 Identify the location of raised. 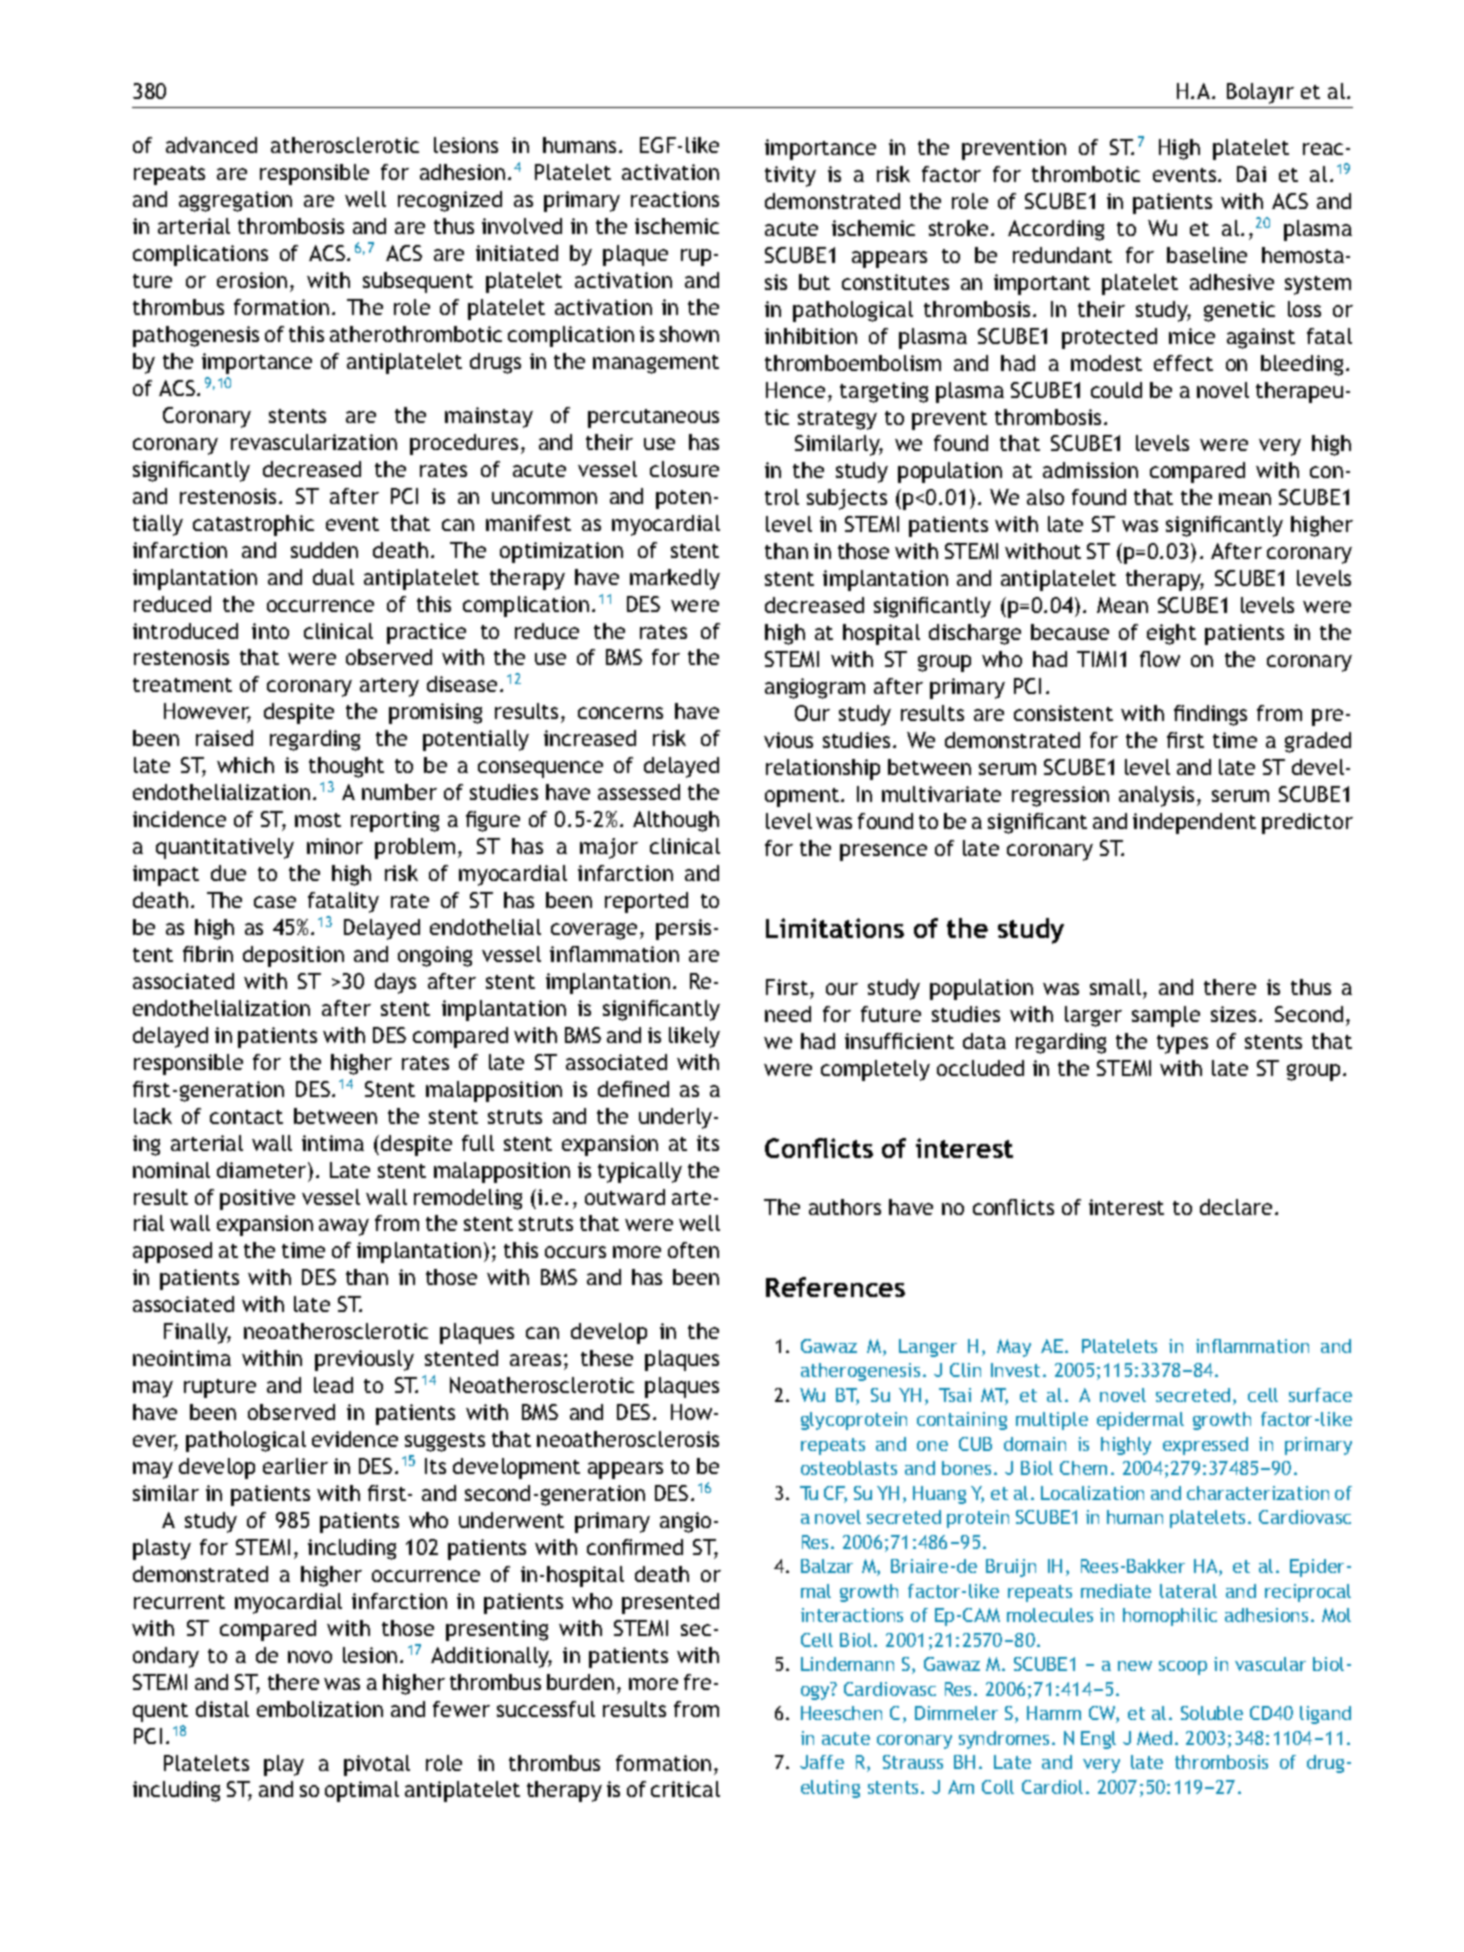
(224, 738).
